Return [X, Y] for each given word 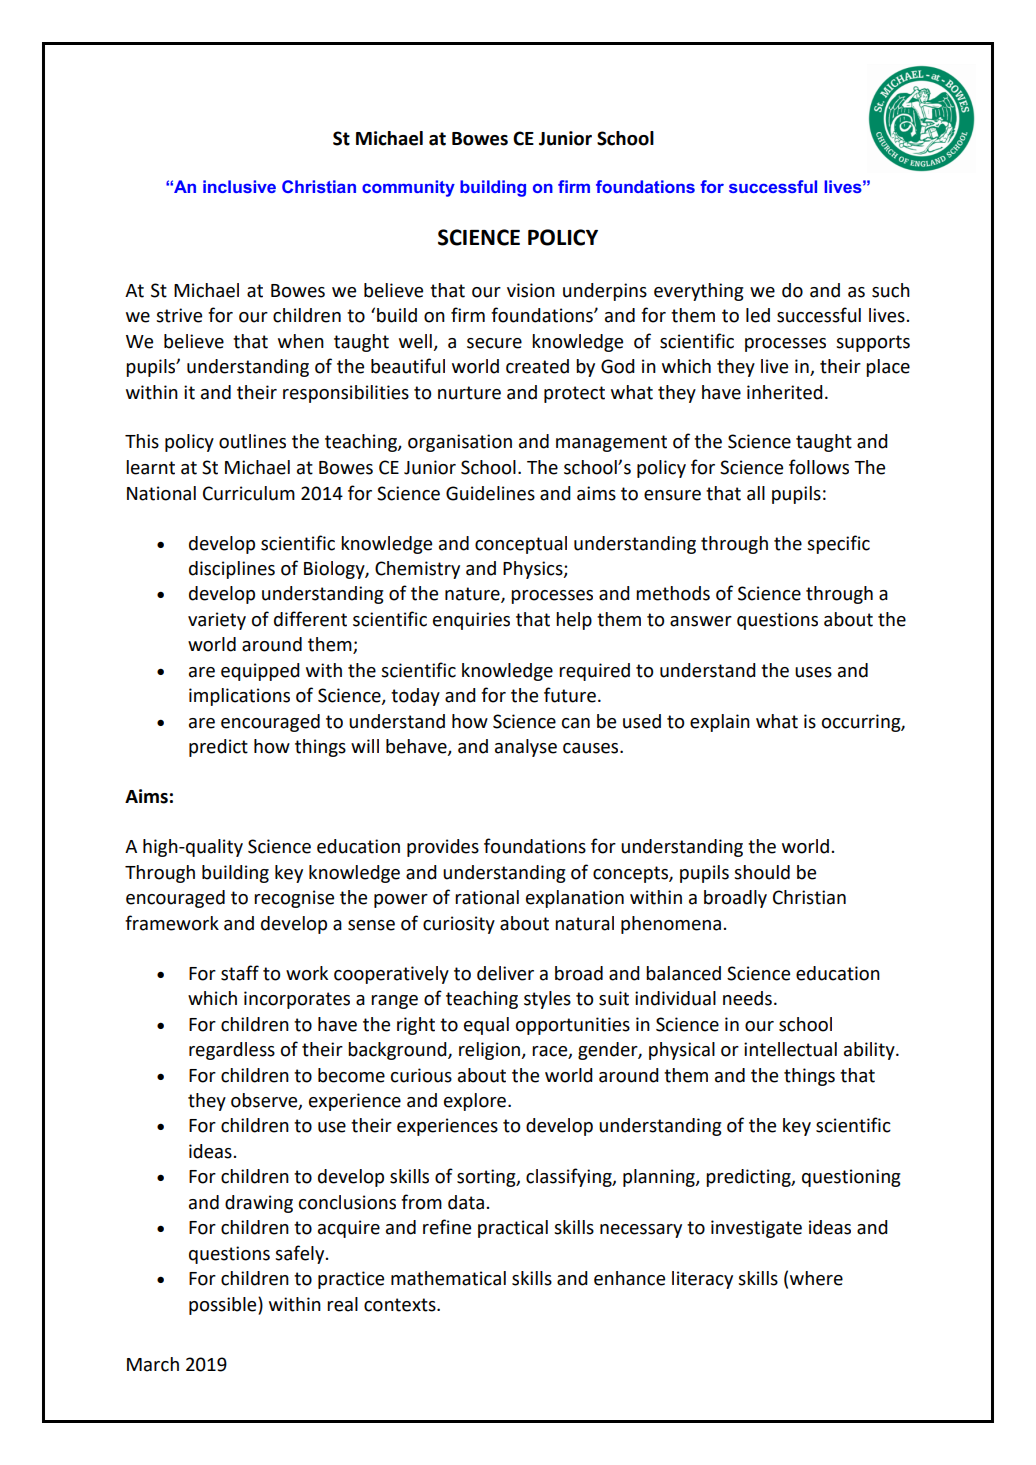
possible [224, 1306]
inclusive [239, 186]
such [891, 290]
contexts [401, 1305]
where [816, 1278]
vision [531, 290]
